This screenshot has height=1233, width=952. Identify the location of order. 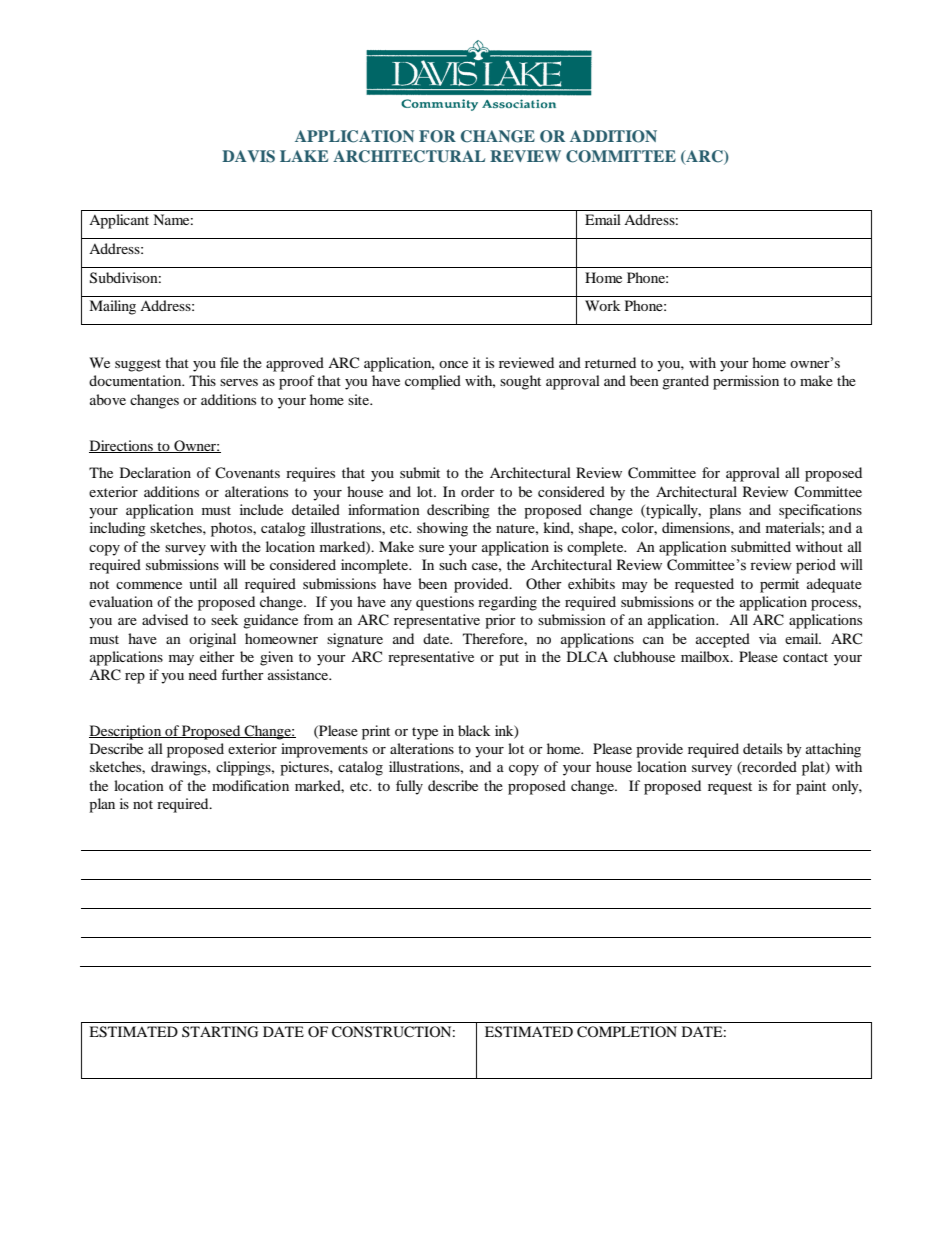
(478, 491).
